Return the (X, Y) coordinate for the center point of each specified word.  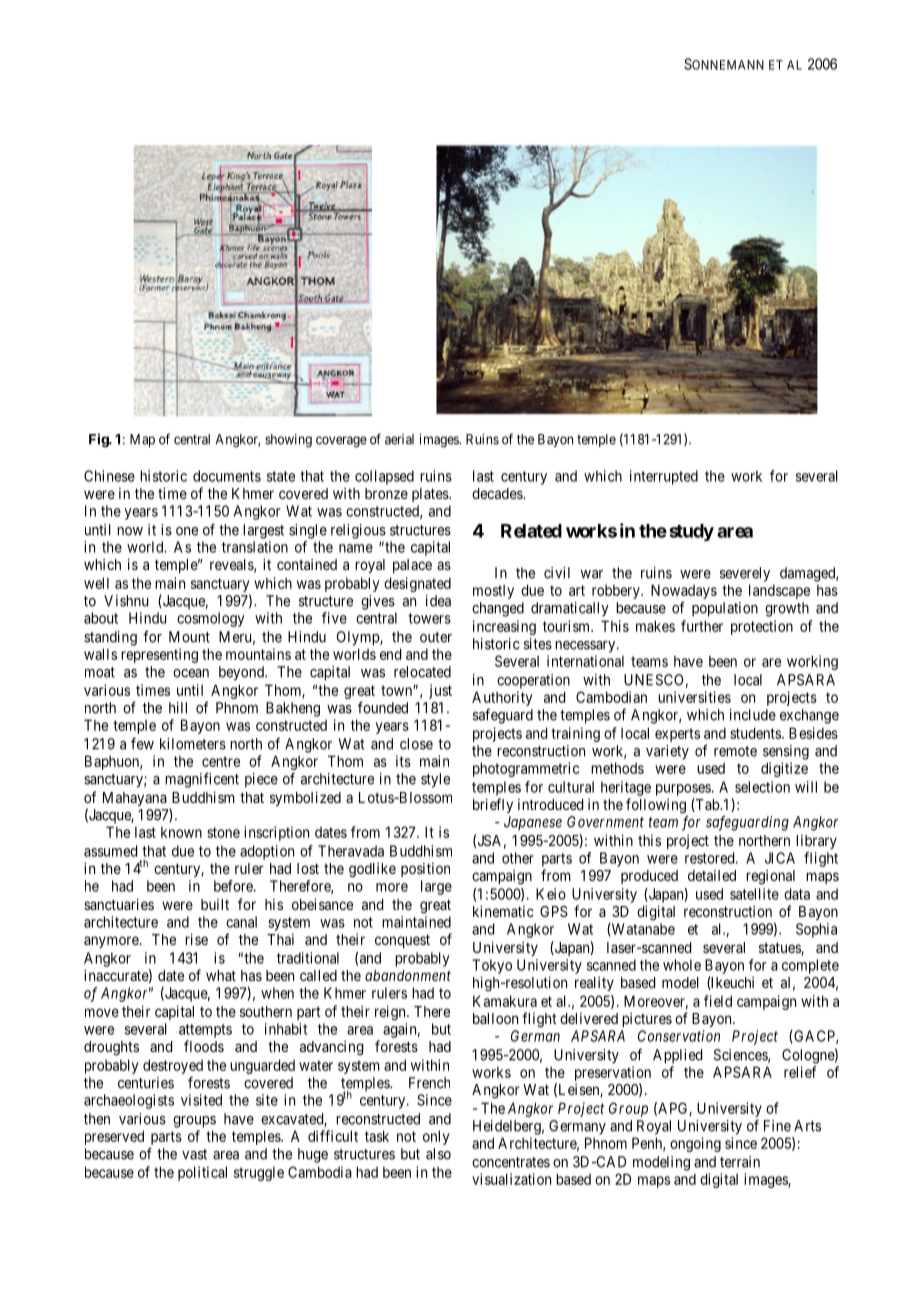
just (440, 691)
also (438, 1154)
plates (431, 495)
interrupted (664, 477)
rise (196, 939)
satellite (754, 894)
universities (694, 697)
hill (178, 708)
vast (194, 1154)
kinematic (503, 911)
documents (227, 476)
